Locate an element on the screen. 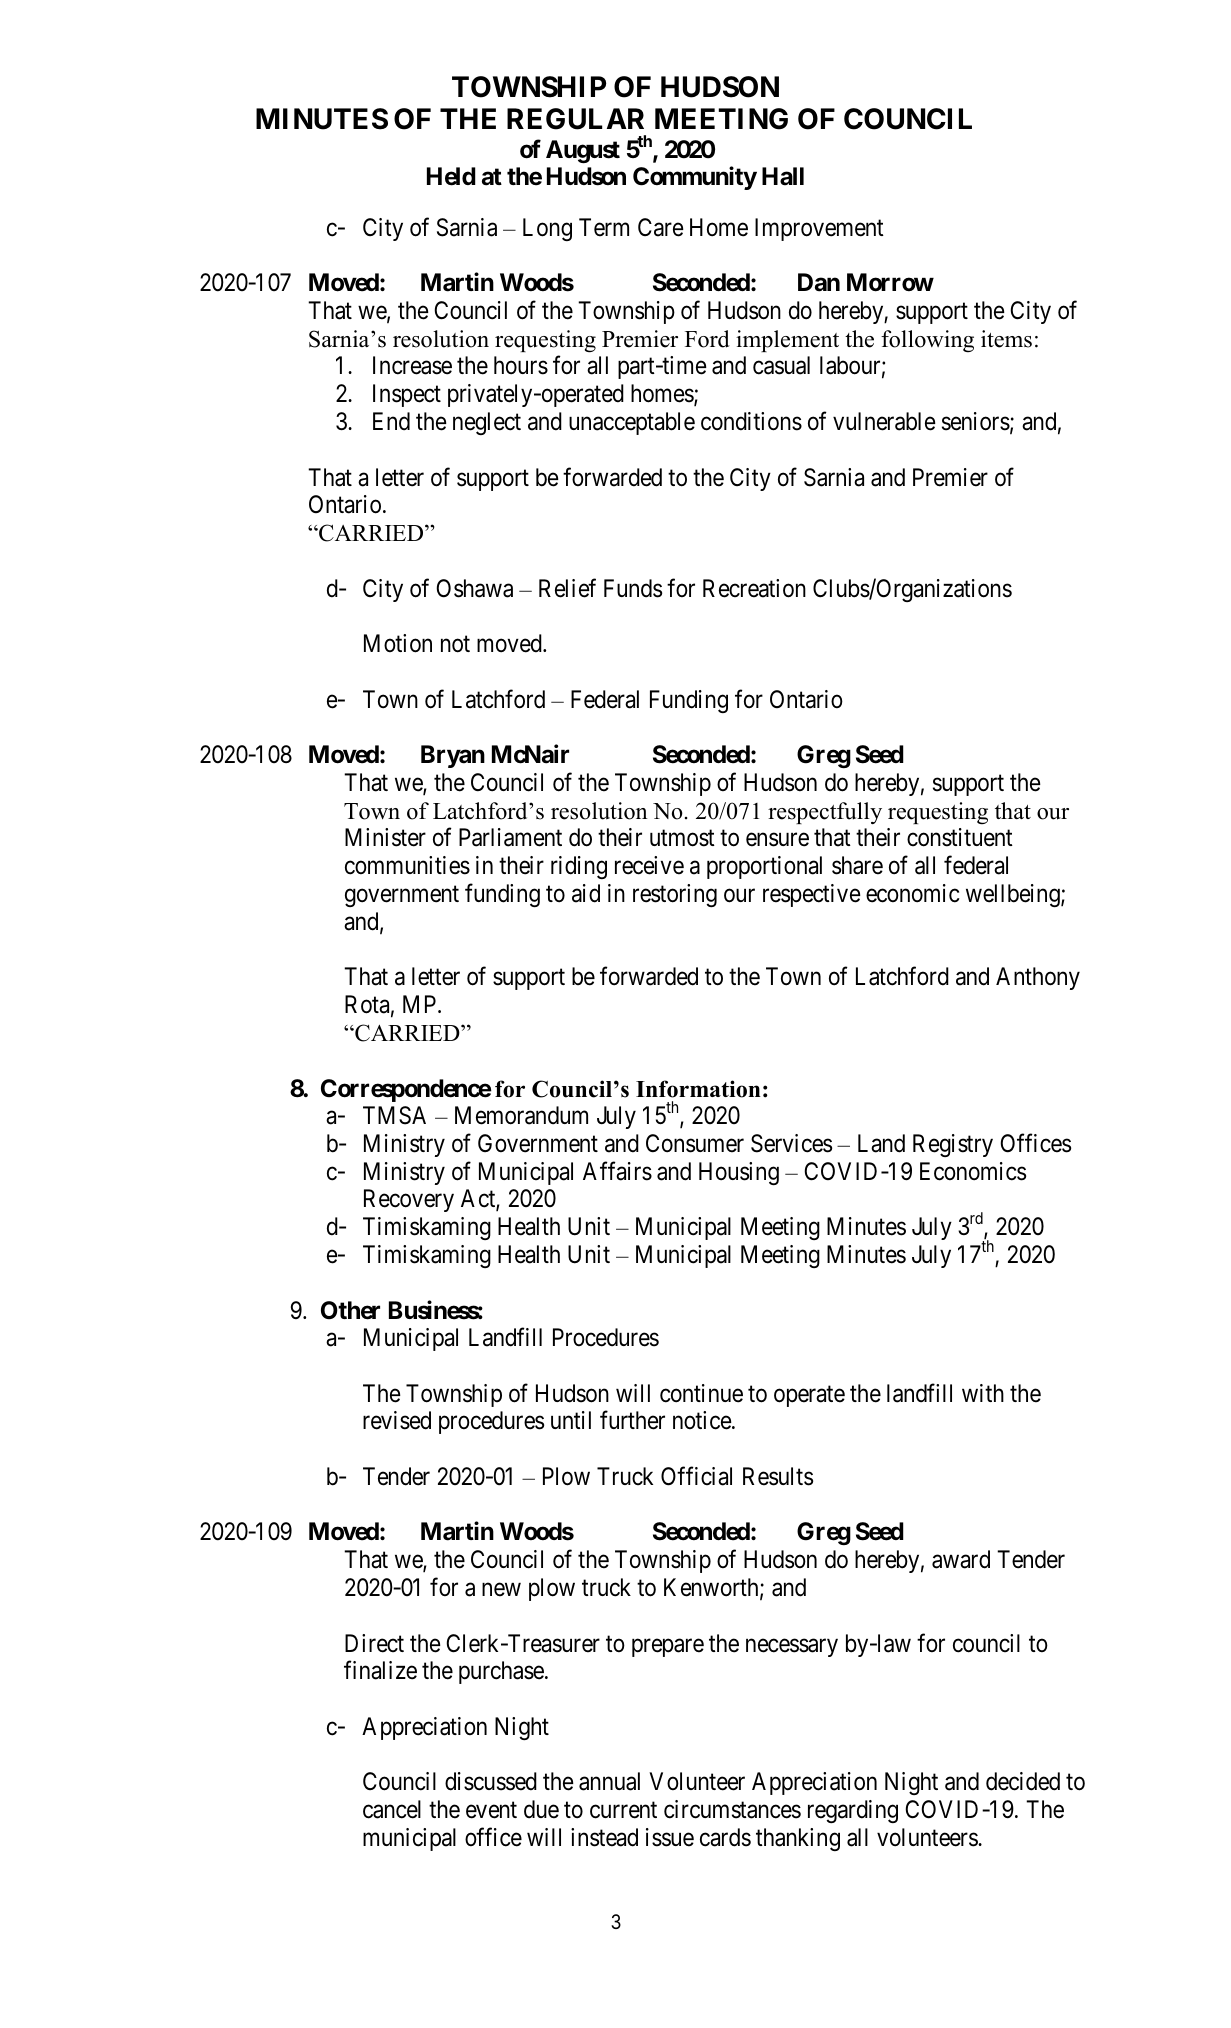 The image size is (1231, 2028). Recreation is located at coordinates (754, 588).
